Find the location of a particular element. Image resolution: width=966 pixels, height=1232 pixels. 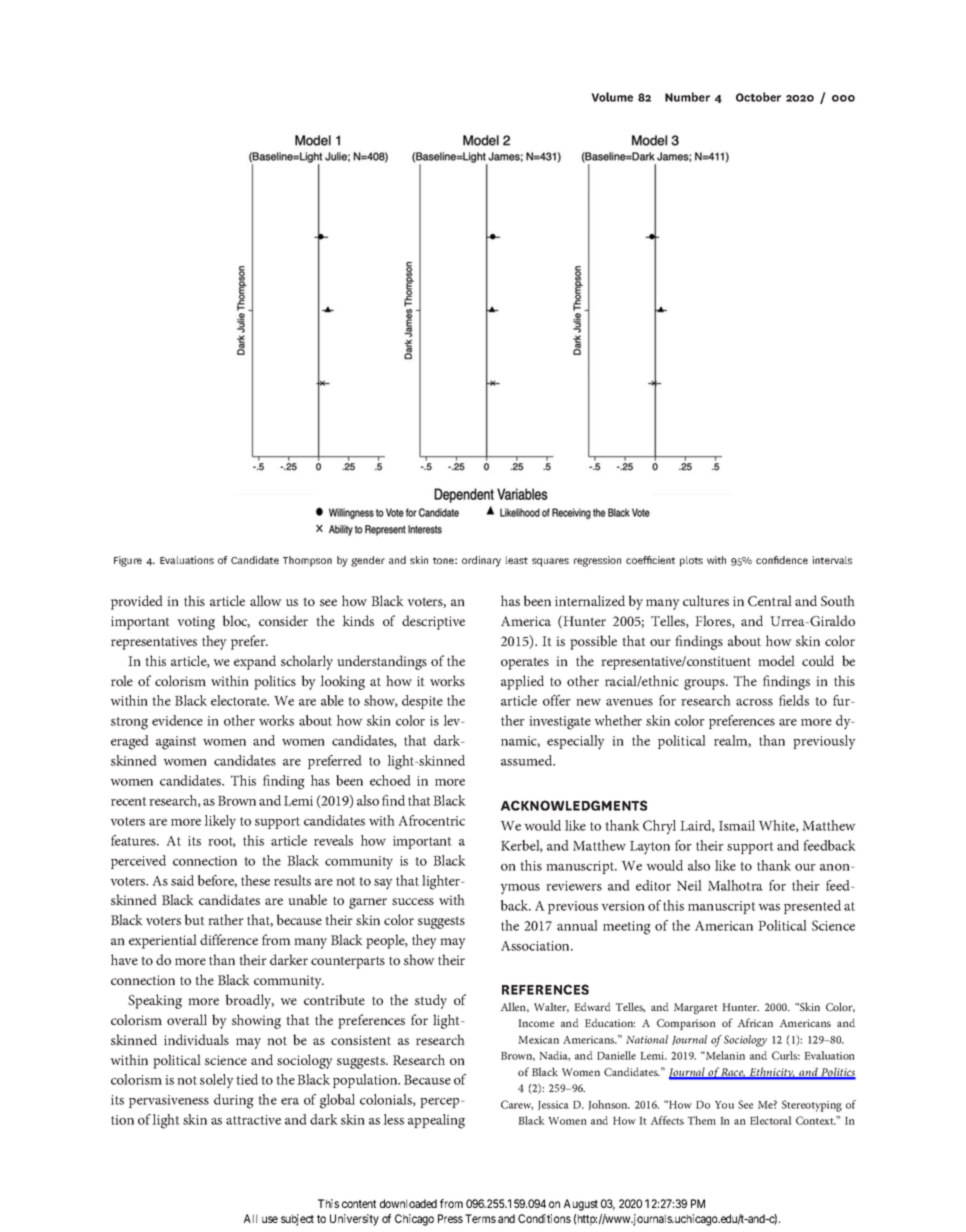

operates is located at coordinates (525, 663).
